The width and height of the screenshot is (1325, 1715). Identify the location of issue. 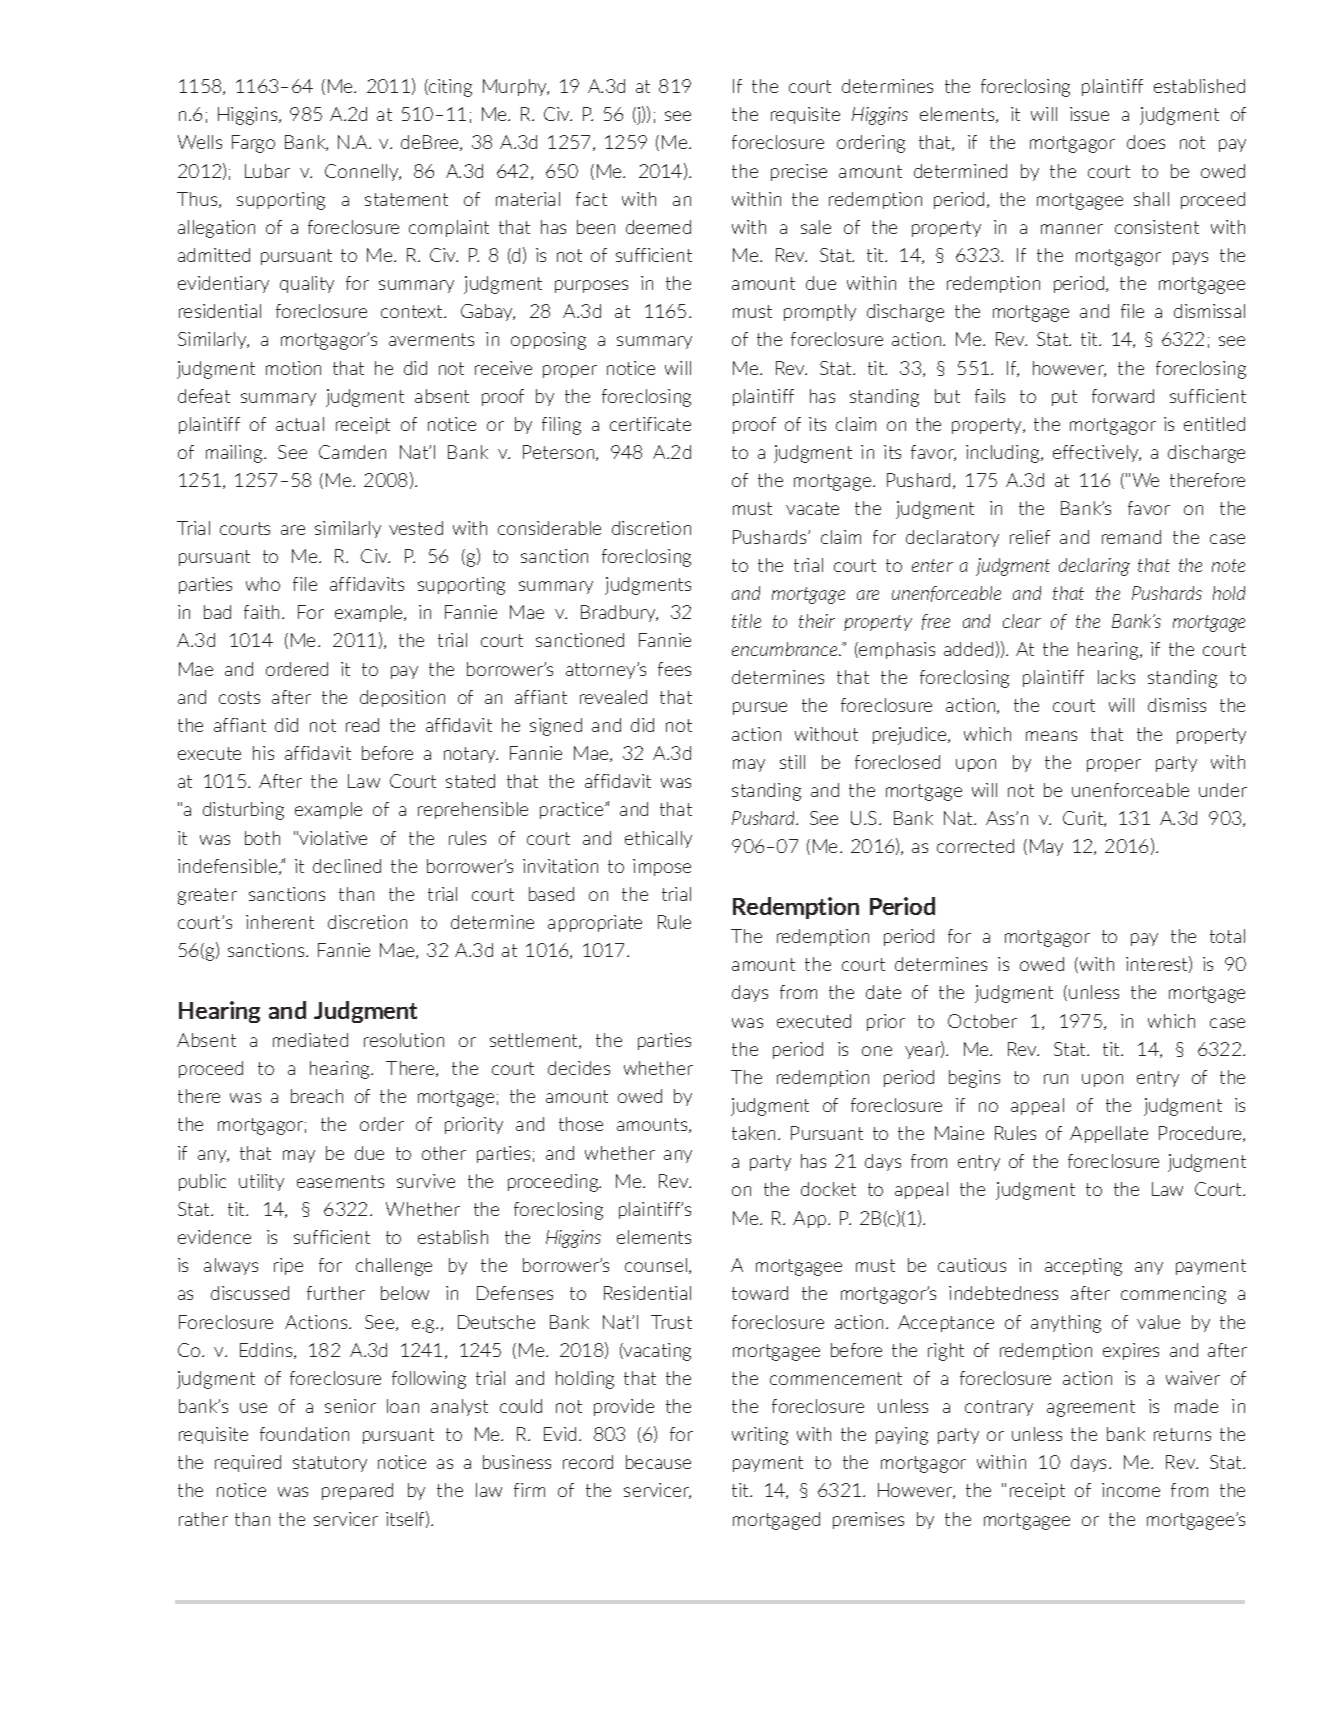
(1089, 114).
